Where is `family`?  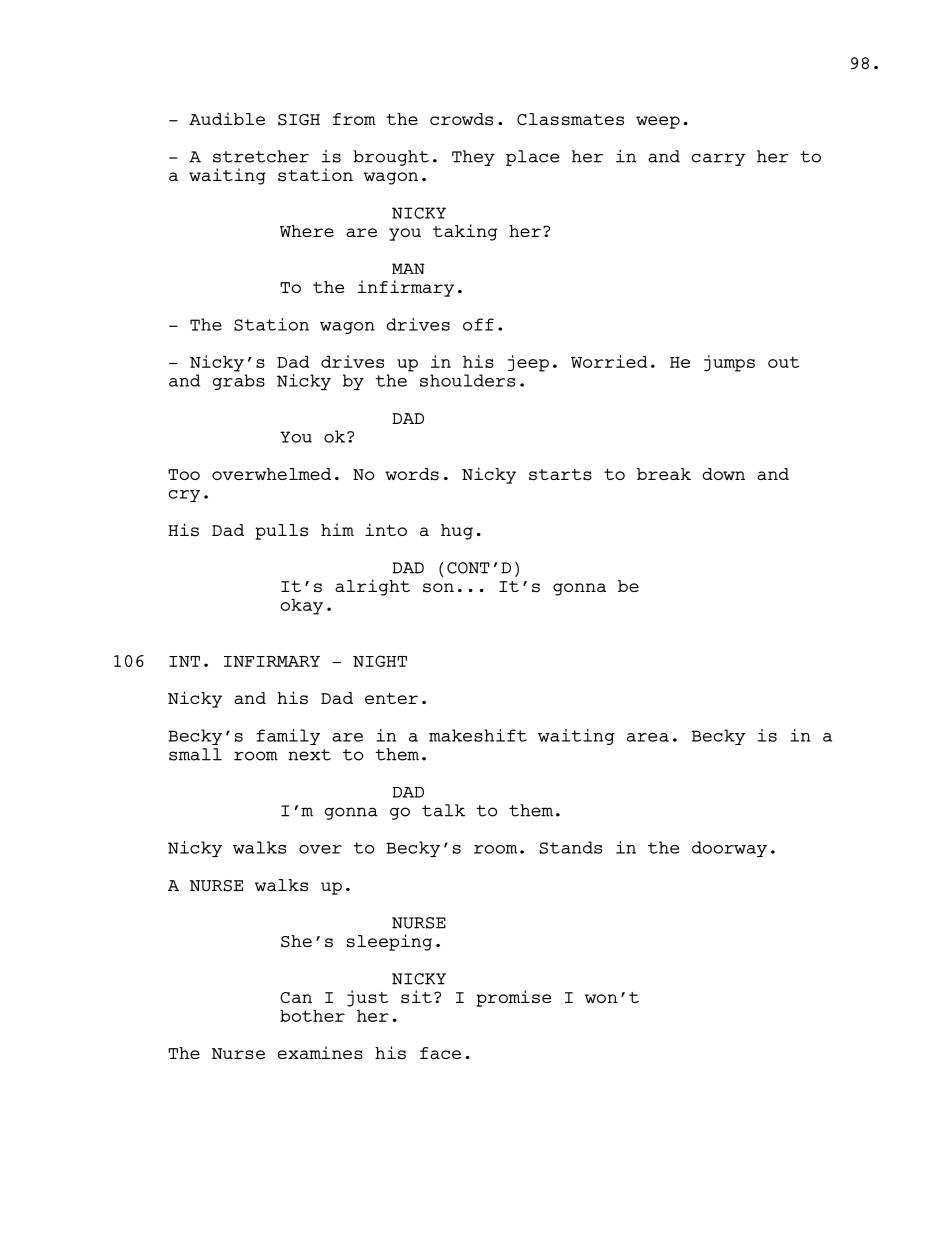
family is located at coordinates (288, 737).
